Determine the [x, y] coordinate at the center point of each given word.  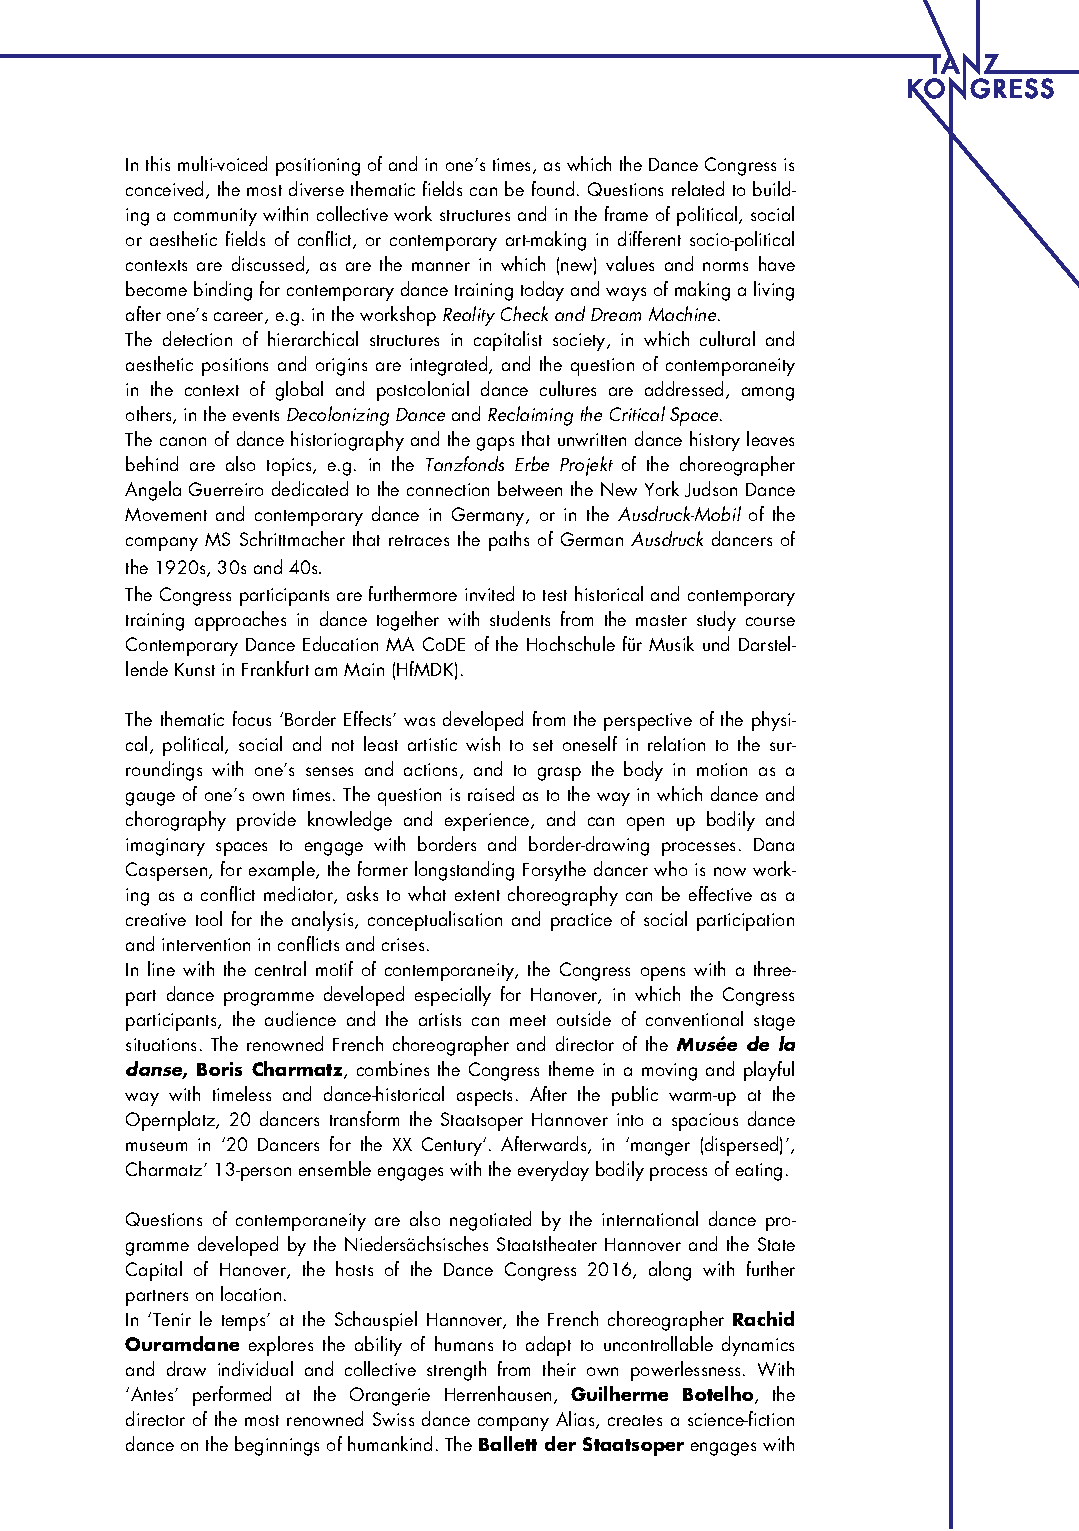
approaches [240, 621]
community [215, 217]
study [716, 621]
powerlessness [685, 1371]
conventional [694, 1018]
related [698, 188]
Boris [219, 1069]
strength [456, 1371]
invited [489, 593]
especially [453, 996]
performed [232, 1396]
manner [441, 266]
